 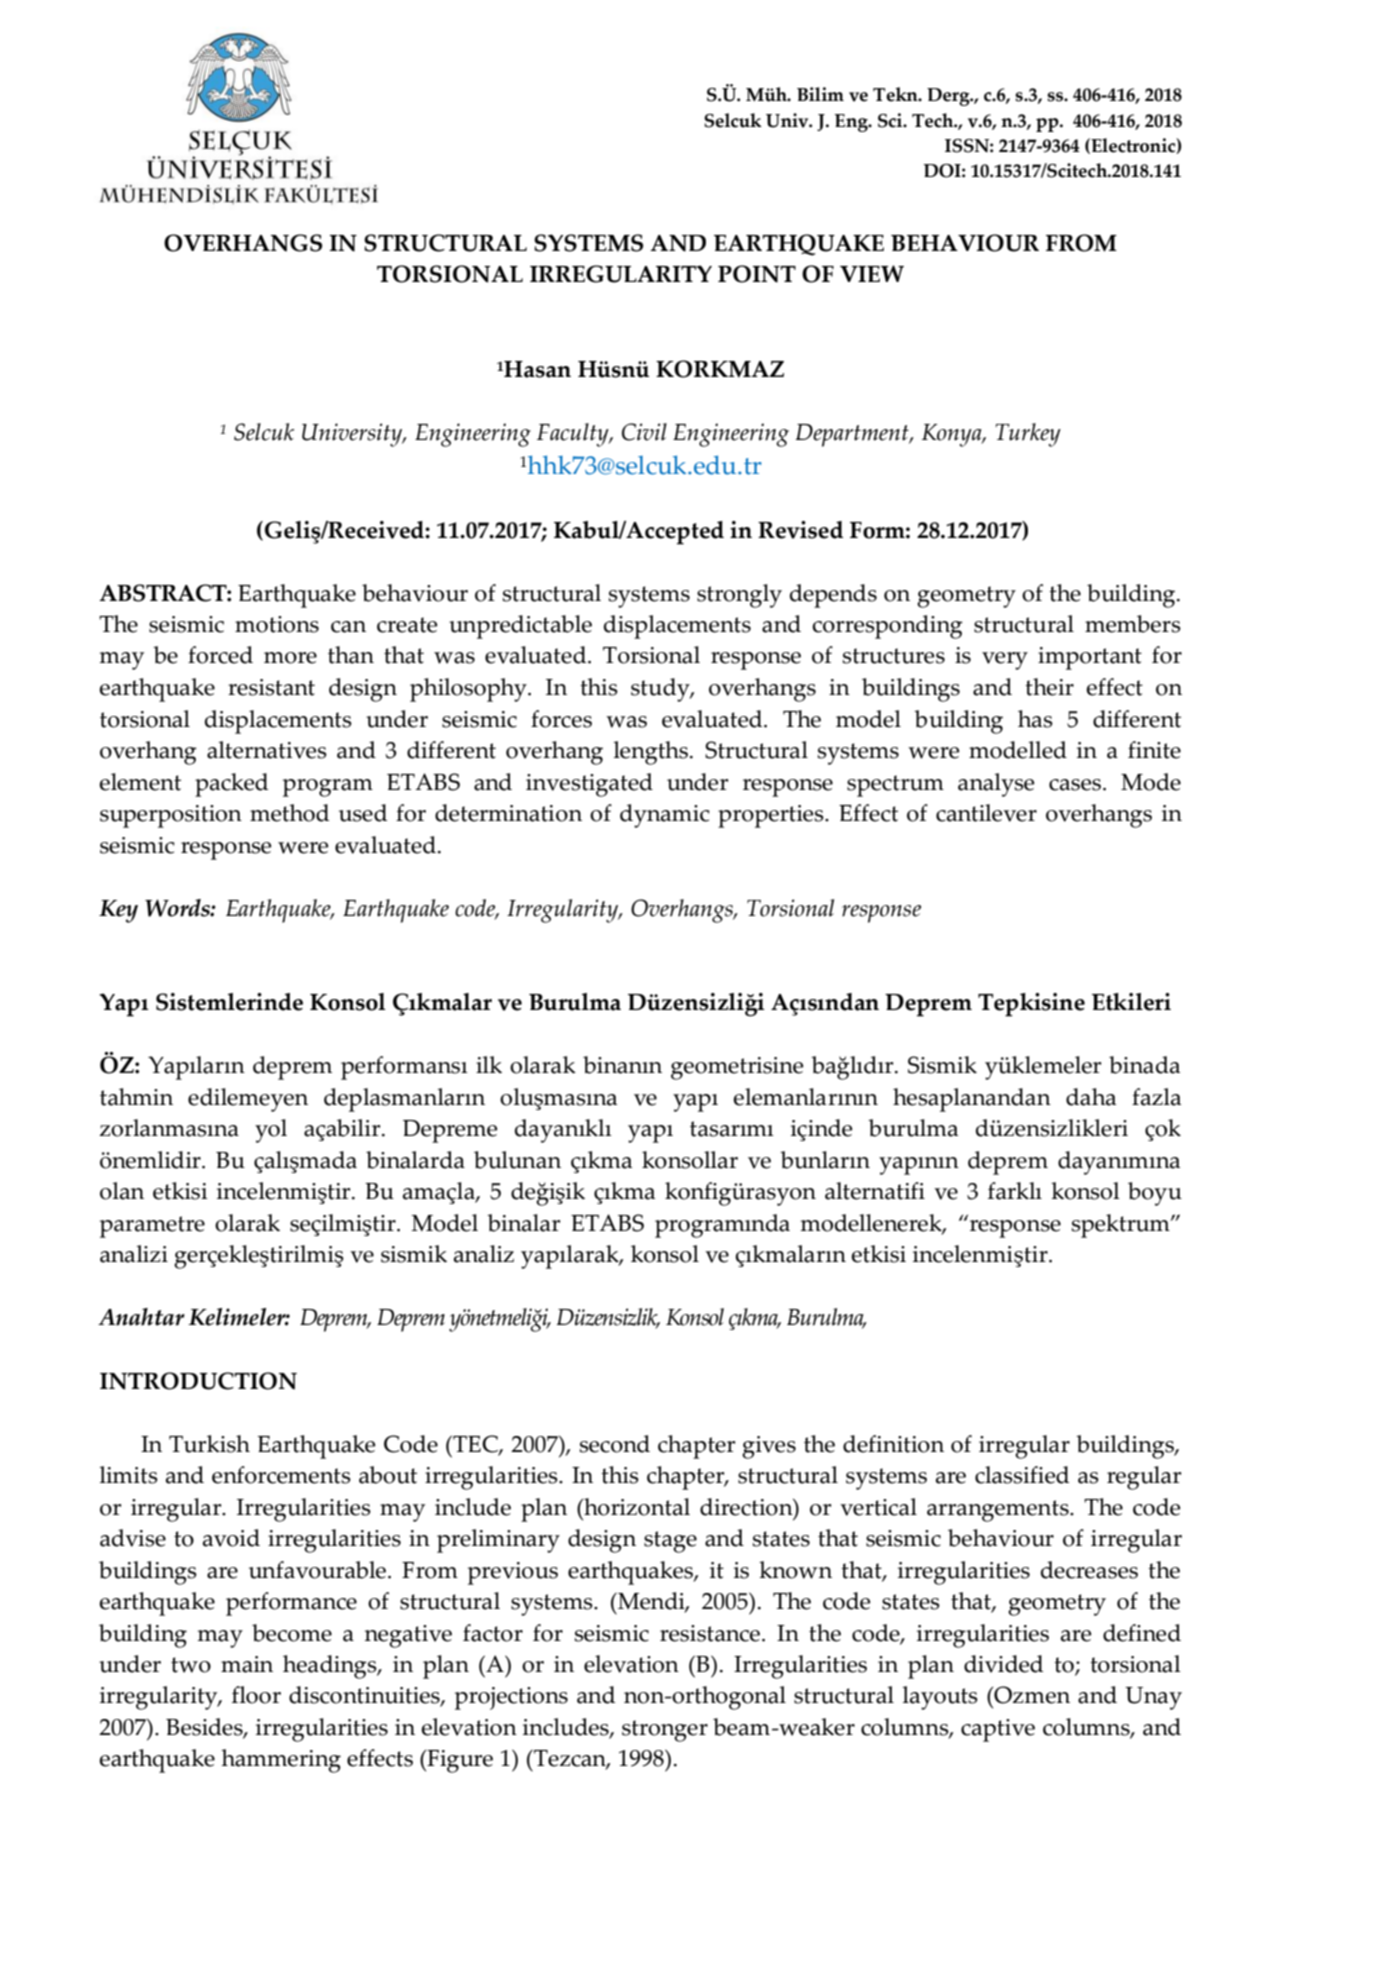 I want to click on floor, so click(x=256, y=1695).
